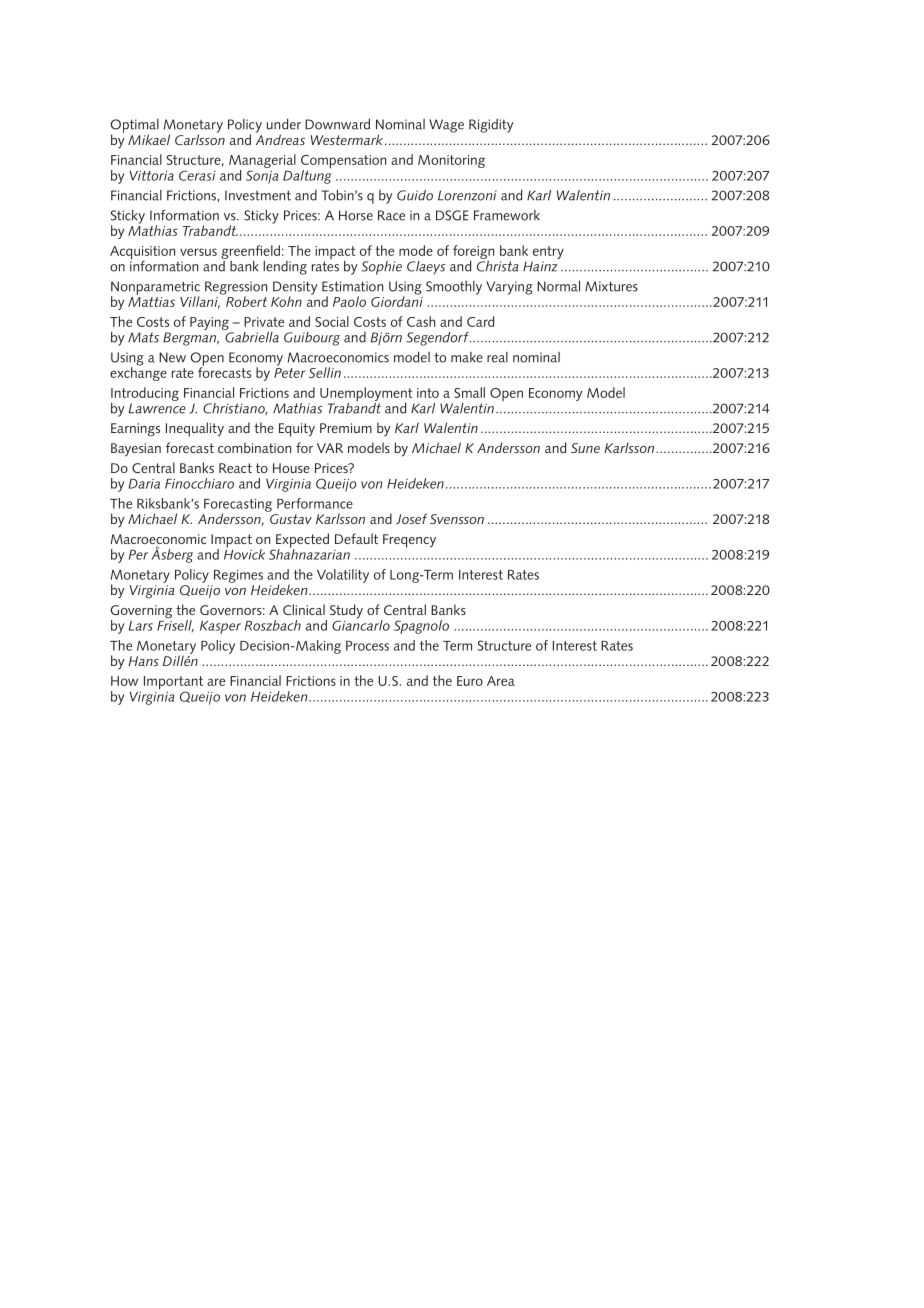 Image resolution: width=924 pixels, height=1308 pixels. I want to click on Paying, so click(209, 323).
